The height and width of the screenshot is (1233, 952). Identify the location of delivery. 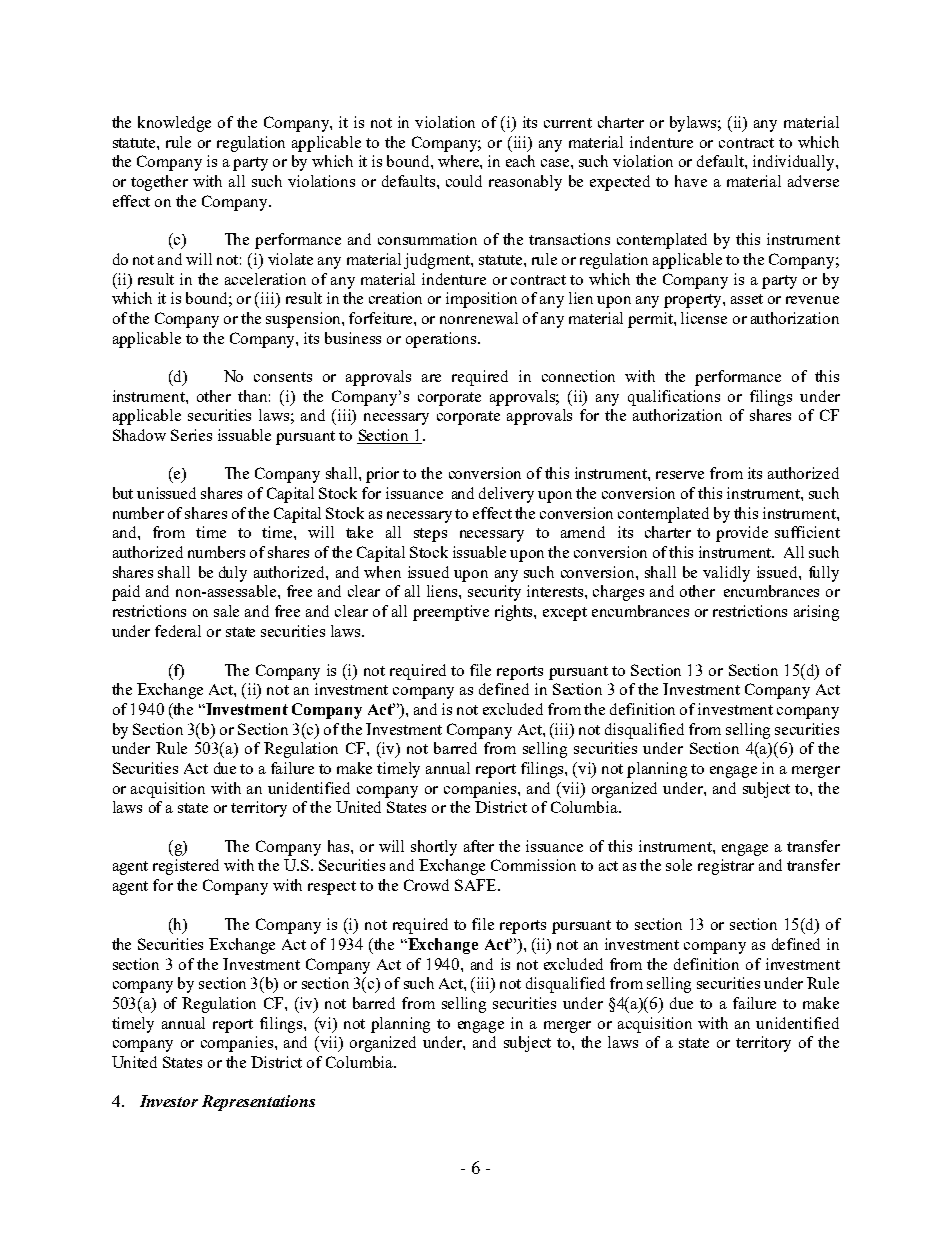
(506, 495).
